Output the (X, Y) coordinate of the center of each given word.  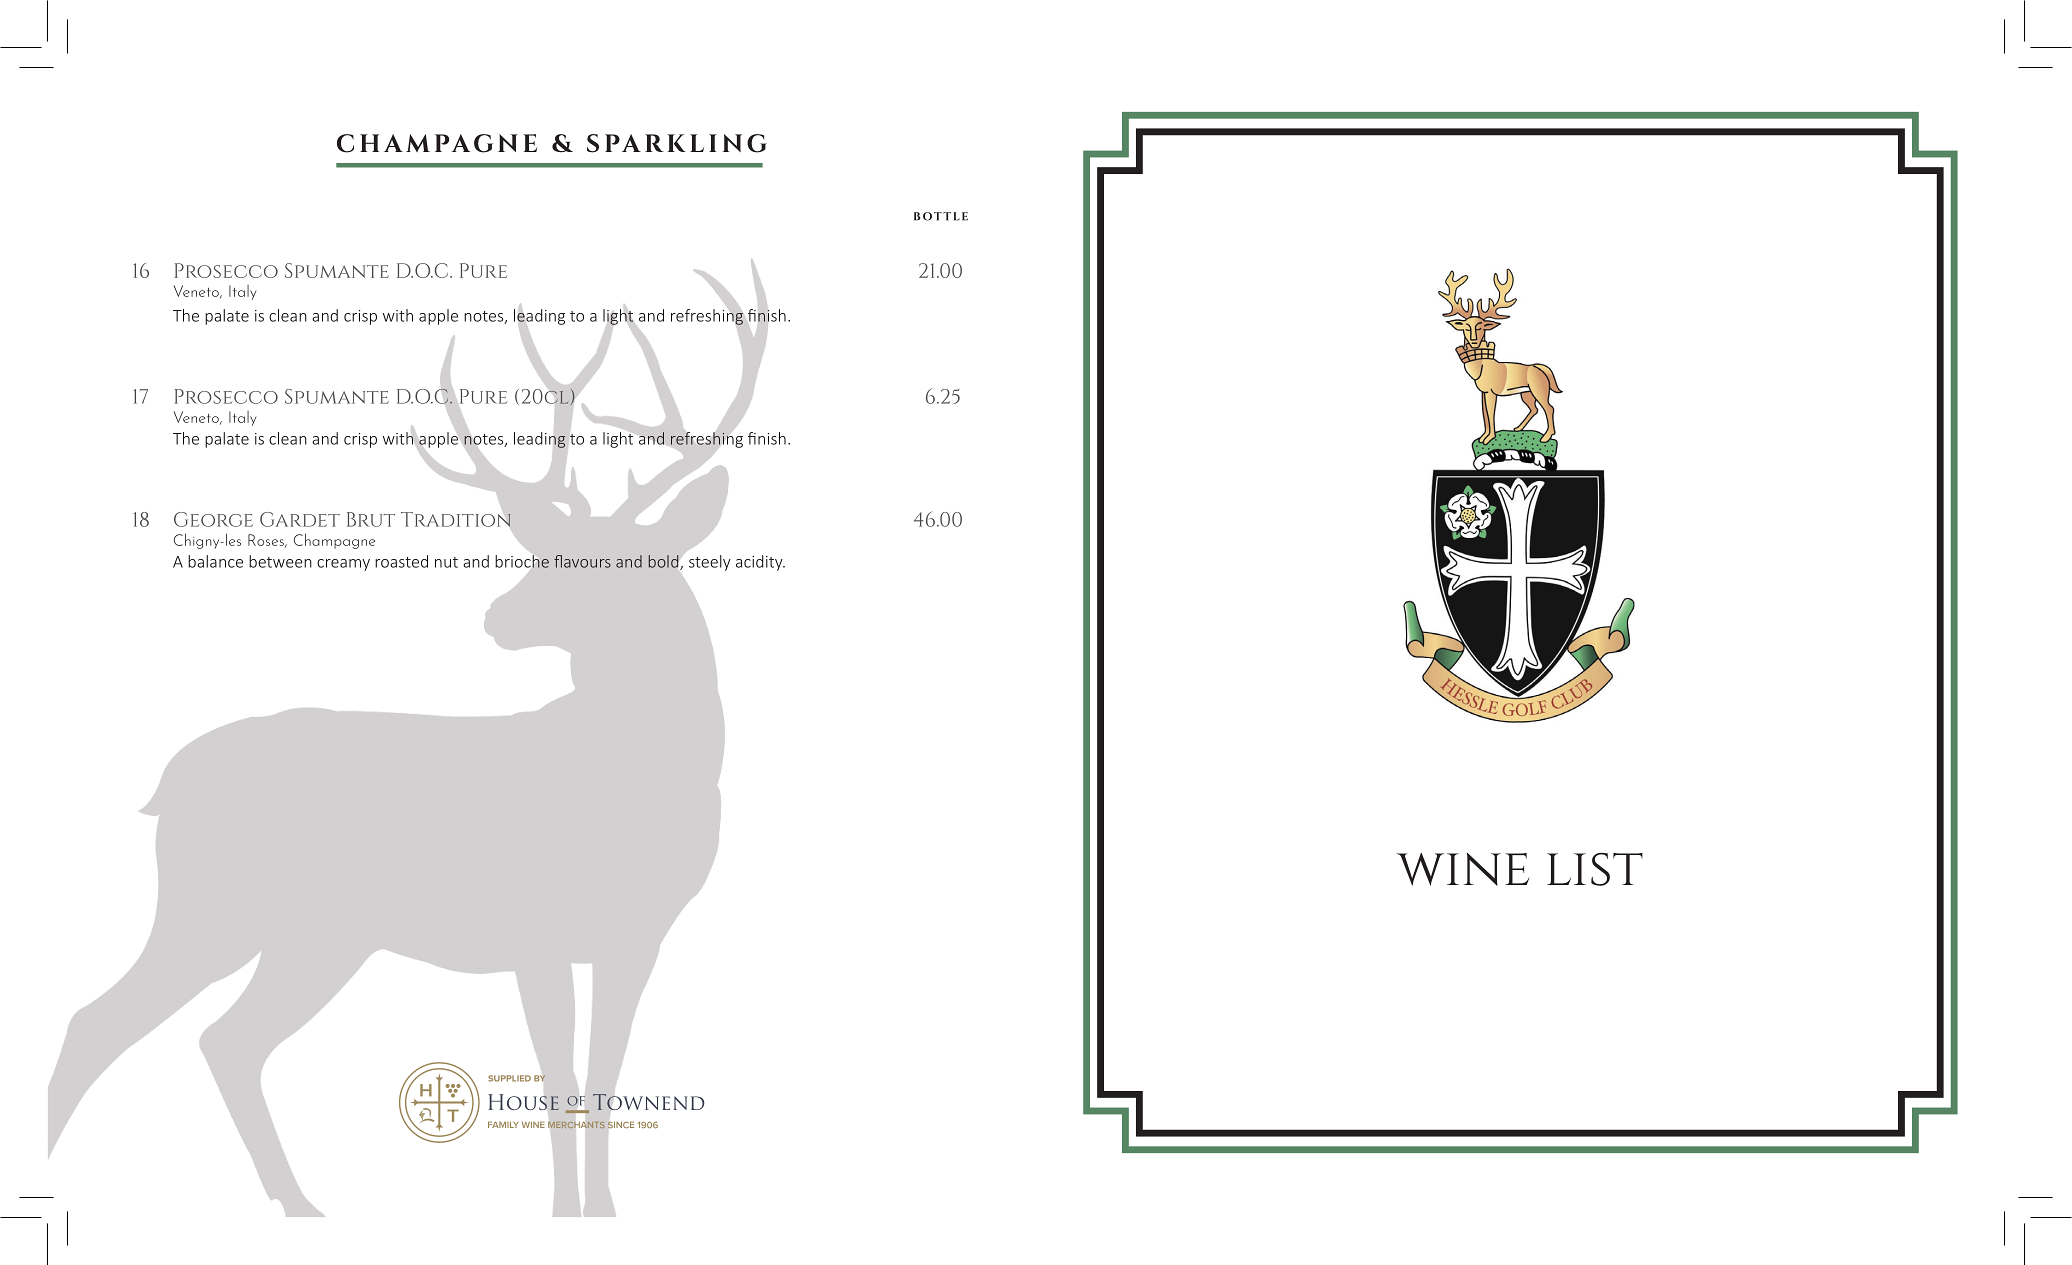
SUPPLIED (509, 1078)
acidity (760, 563)
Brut (371, 519)
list (1595, 869)
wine (1463, 869)
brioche (522, 561)
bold (665, 562)
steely (710, 563)
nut (446, 562)
